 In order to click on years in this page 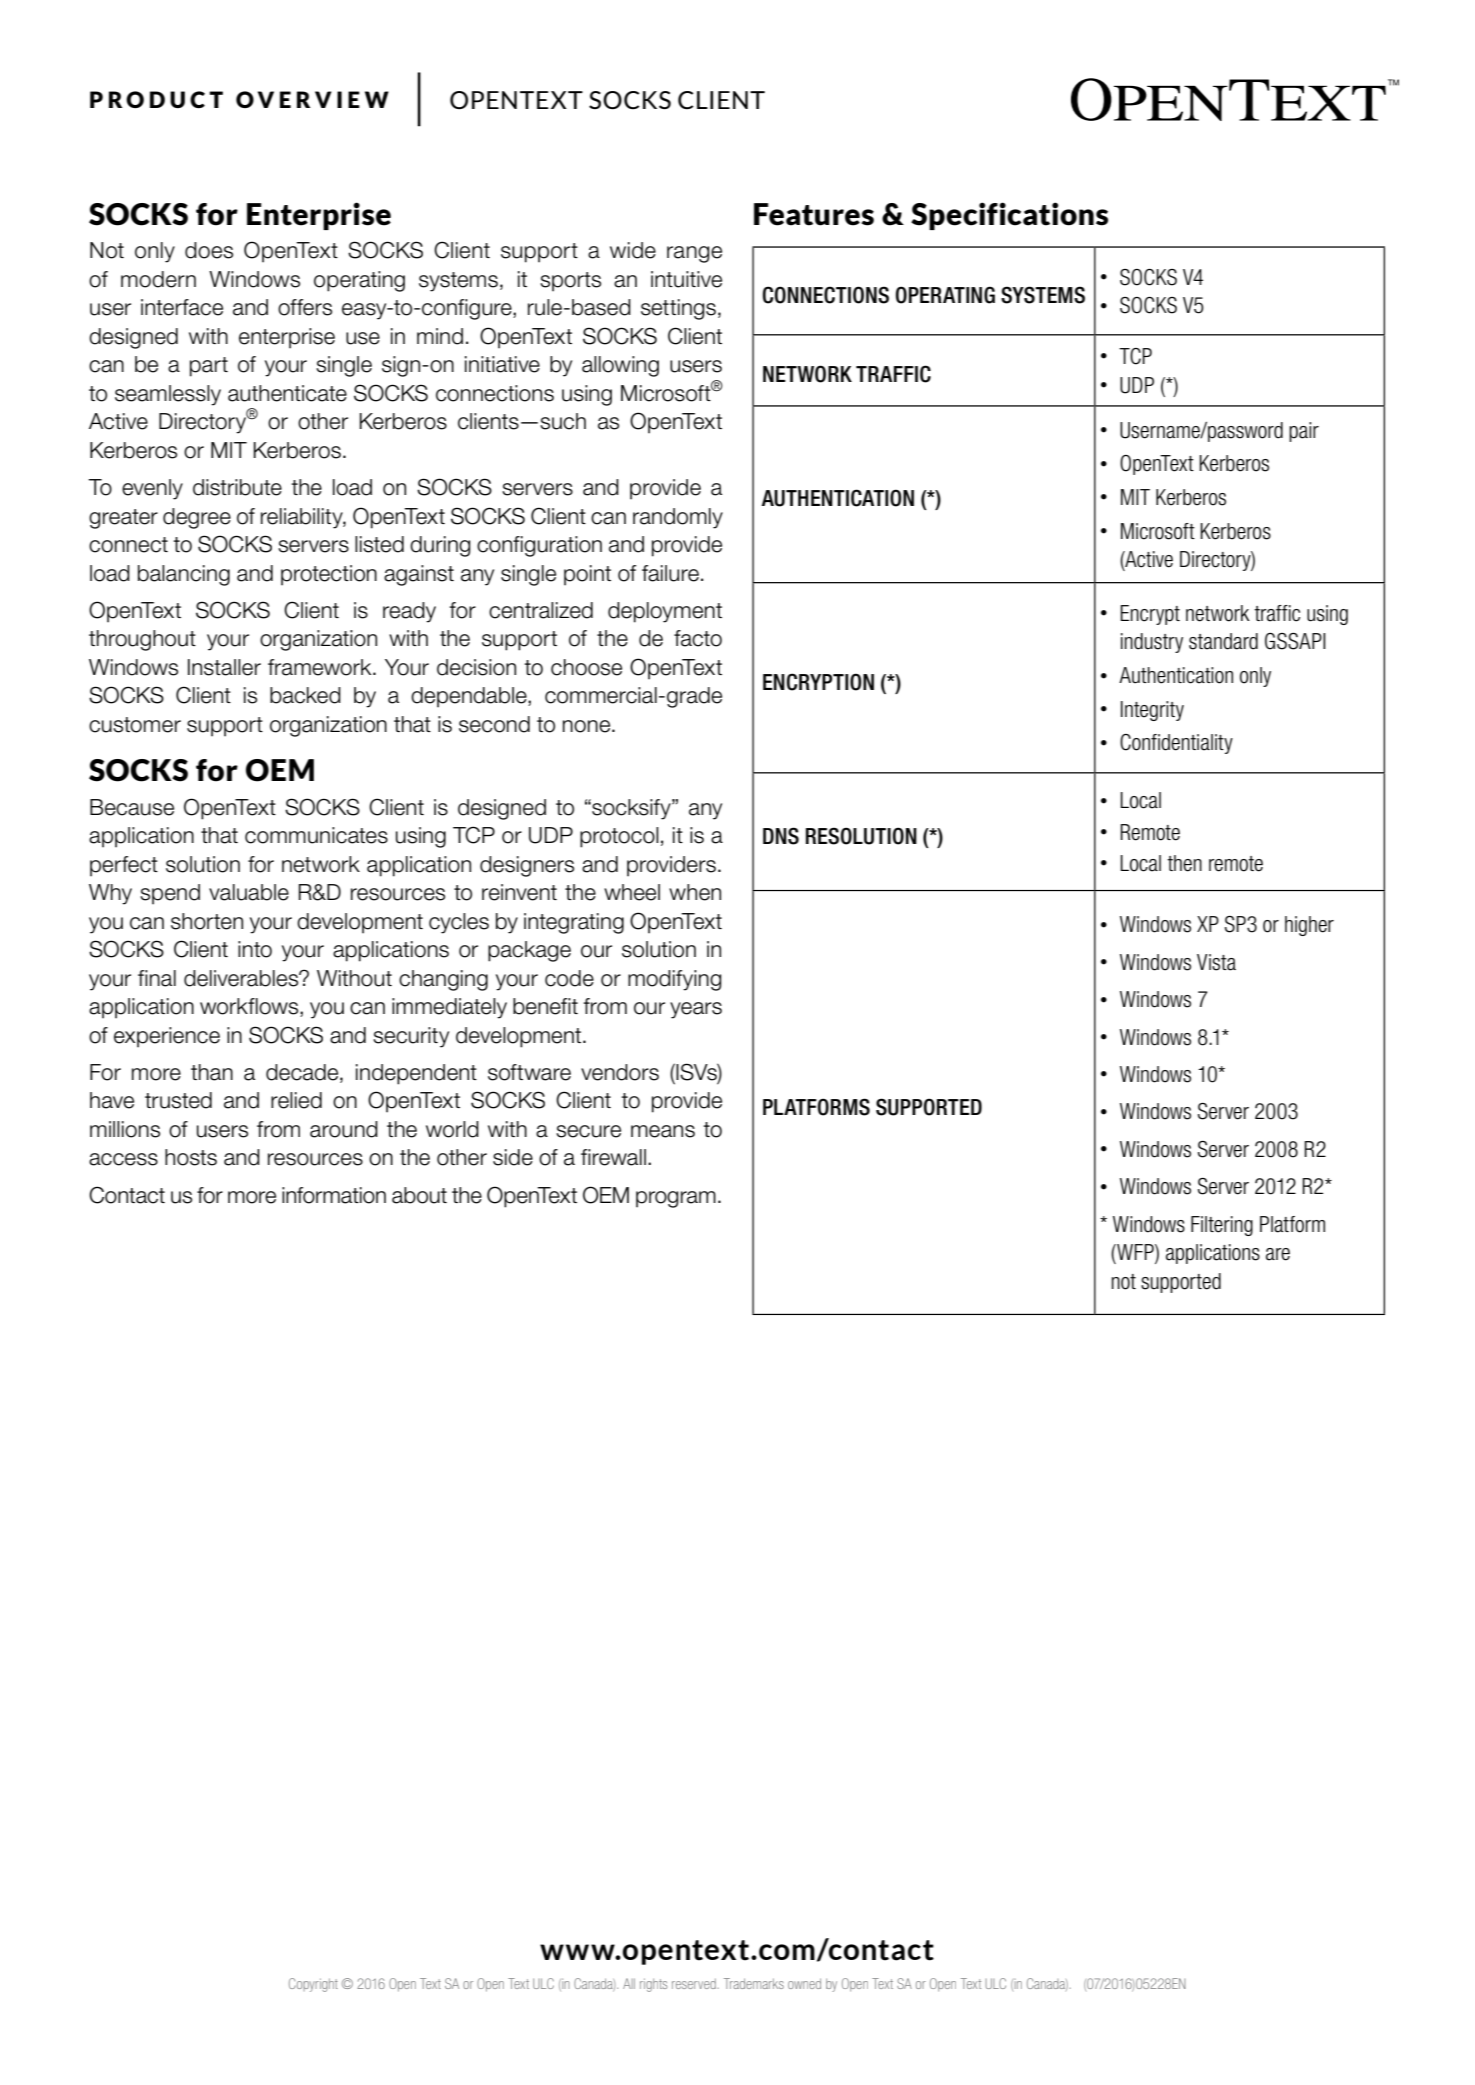, I will do `click(696, 1010)`.
